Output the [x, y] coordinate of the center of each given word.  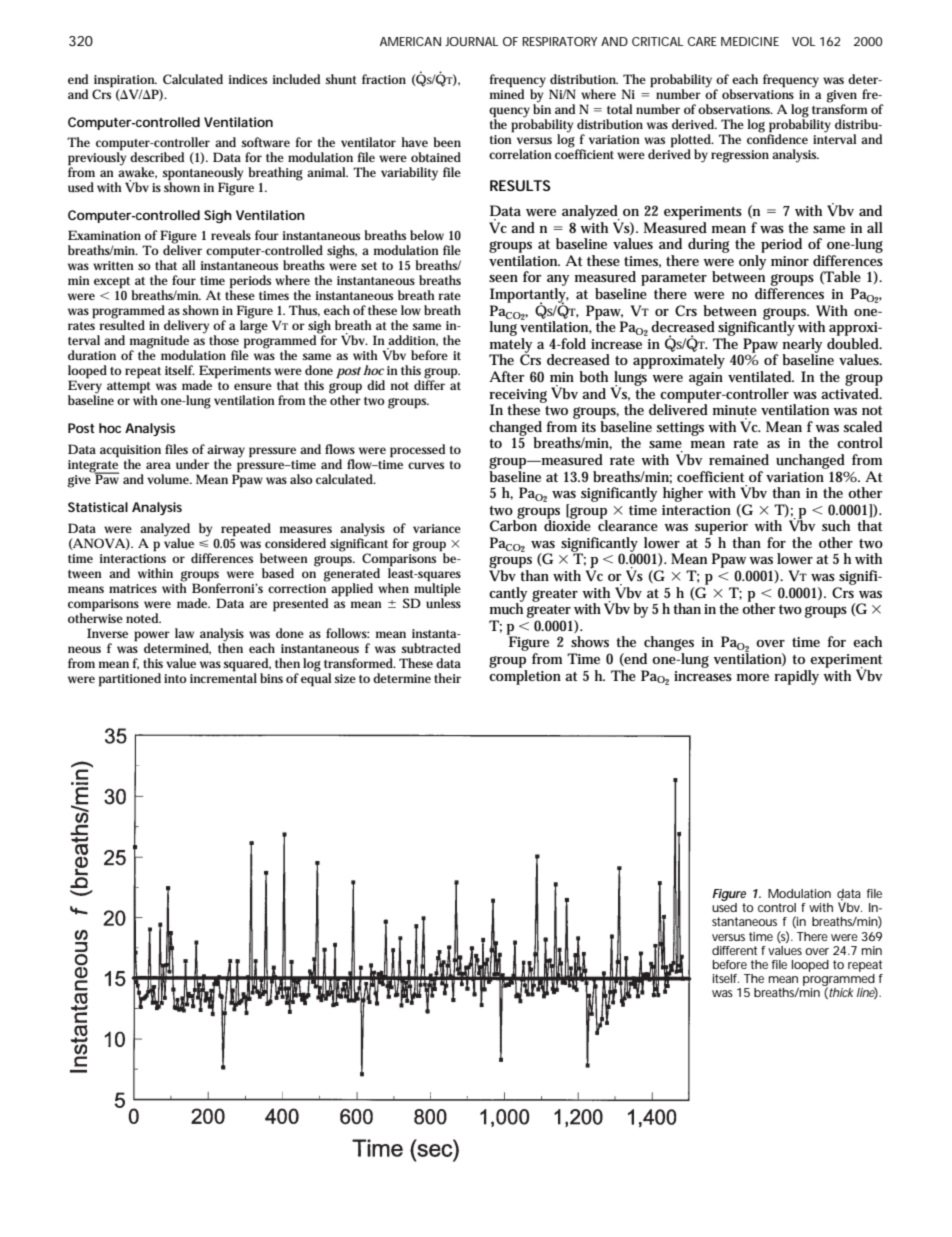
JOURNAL [471, 41]
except [114, 284]
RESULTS [520, 185]
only [752, 262]
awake [137, 172]
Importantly [529, 296]
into [175, 678]
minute [735, 410]
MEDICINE [750, 41]
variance [437, 528]
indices [248, 79]
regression [740, 156]
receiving [518, 397]
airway [226, 451]
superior [721, 528]
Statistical [98, 507]
